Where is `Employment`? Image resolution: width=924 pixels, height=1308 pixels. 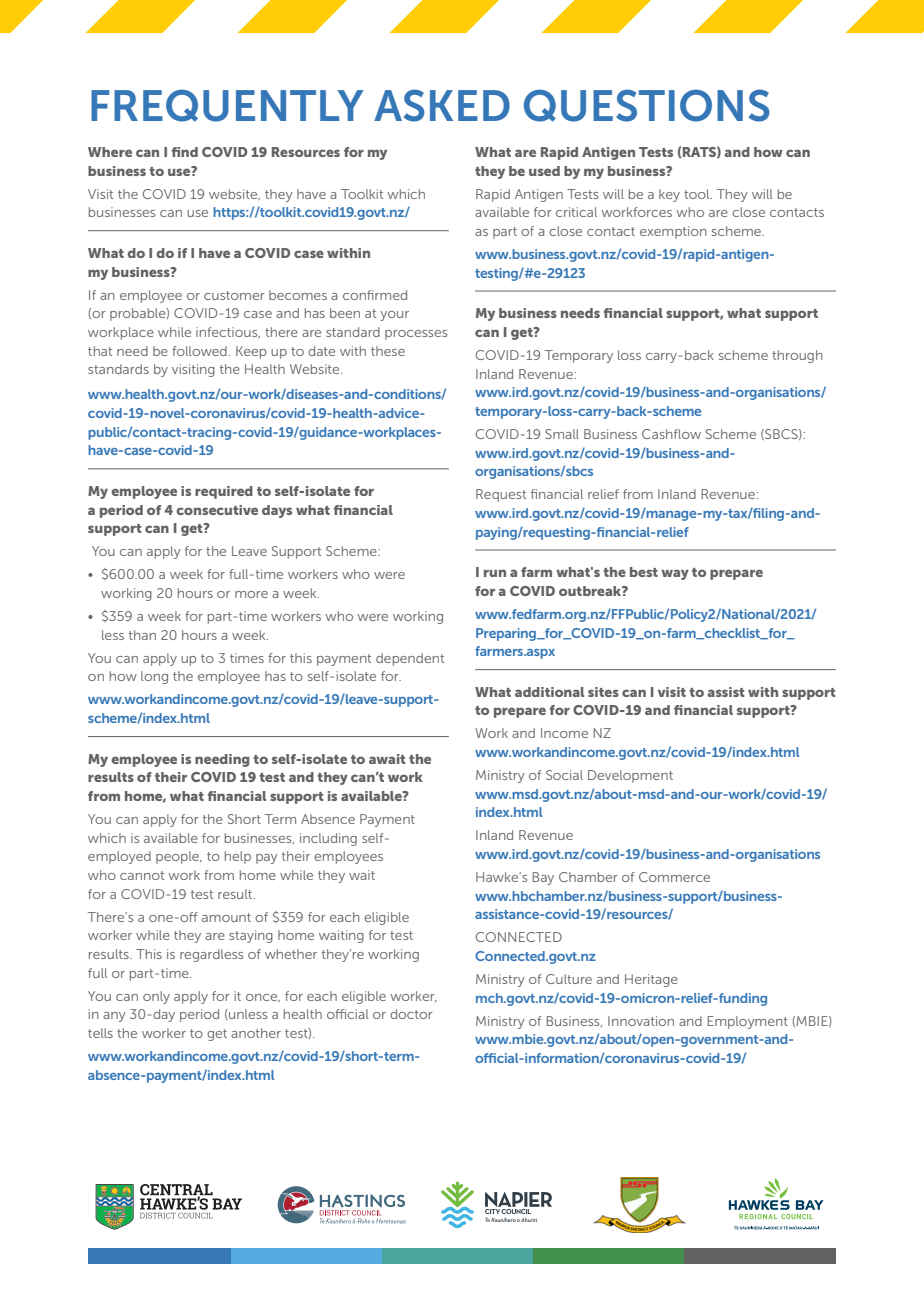
Employment is located at coordinates (747, 1022).
